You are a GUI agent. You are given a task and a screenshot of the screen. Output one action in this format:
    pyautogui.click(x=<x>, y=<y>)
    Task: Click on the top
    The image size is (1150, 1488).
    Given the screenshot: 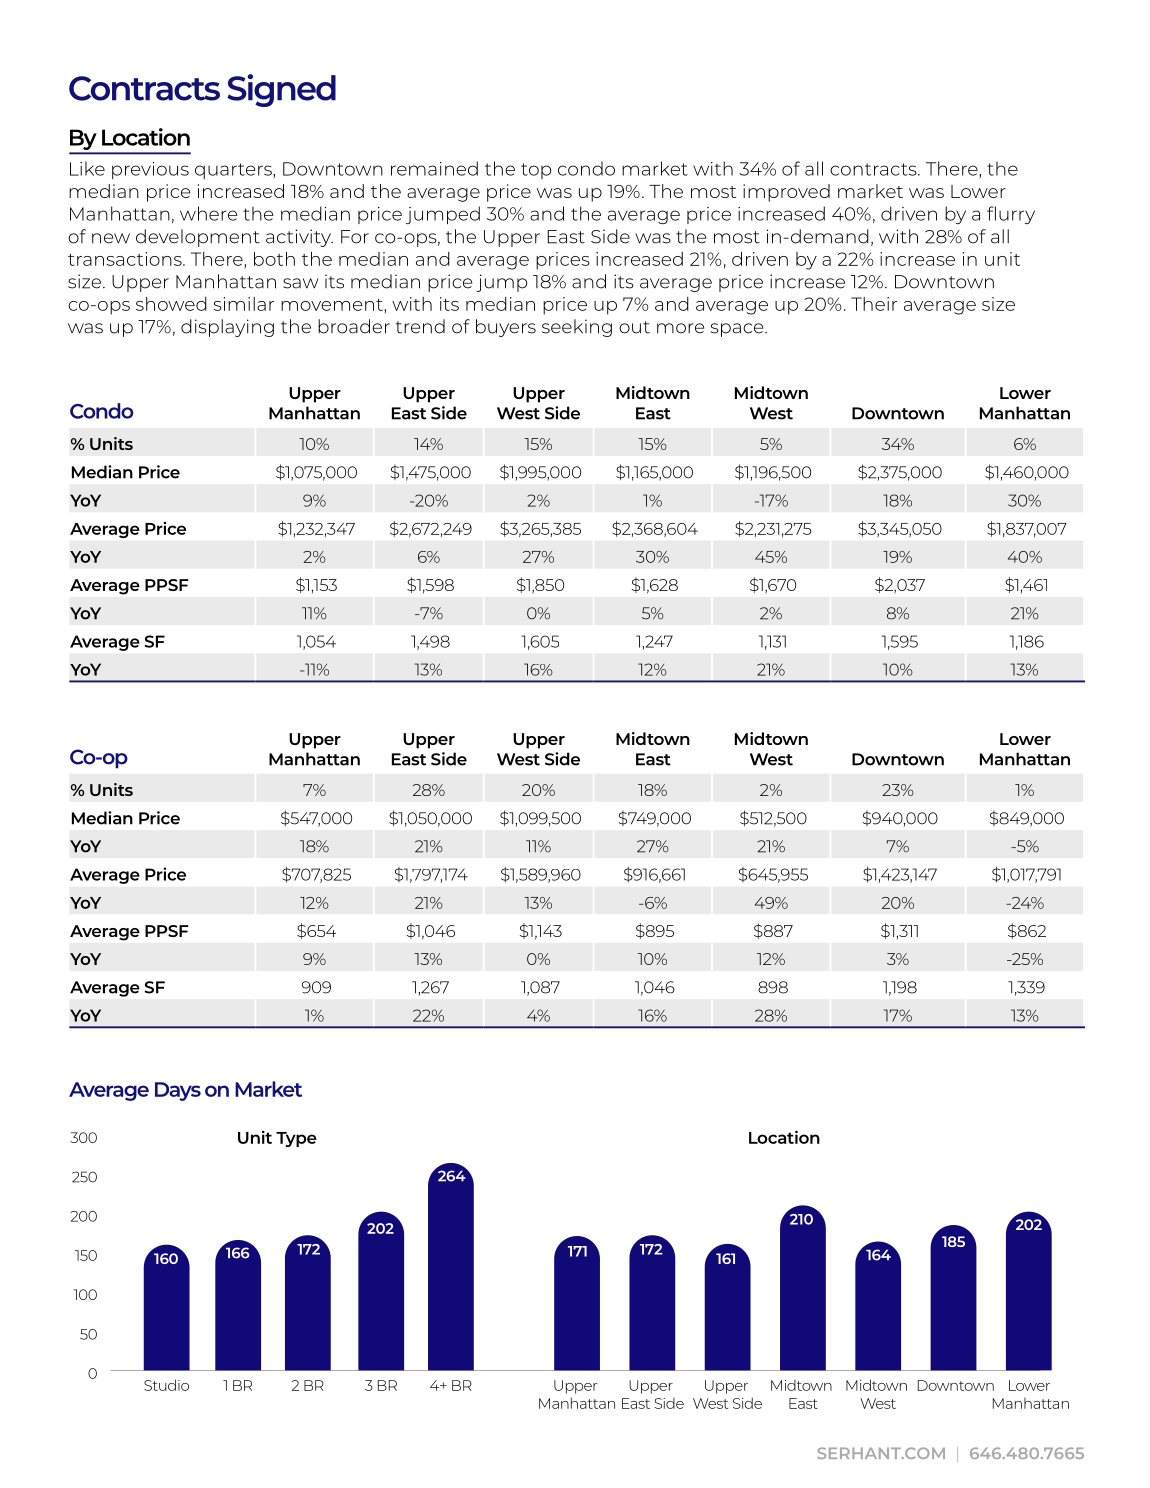 What is the action you would take?
    pyautogui.click(x=536, y=171)
